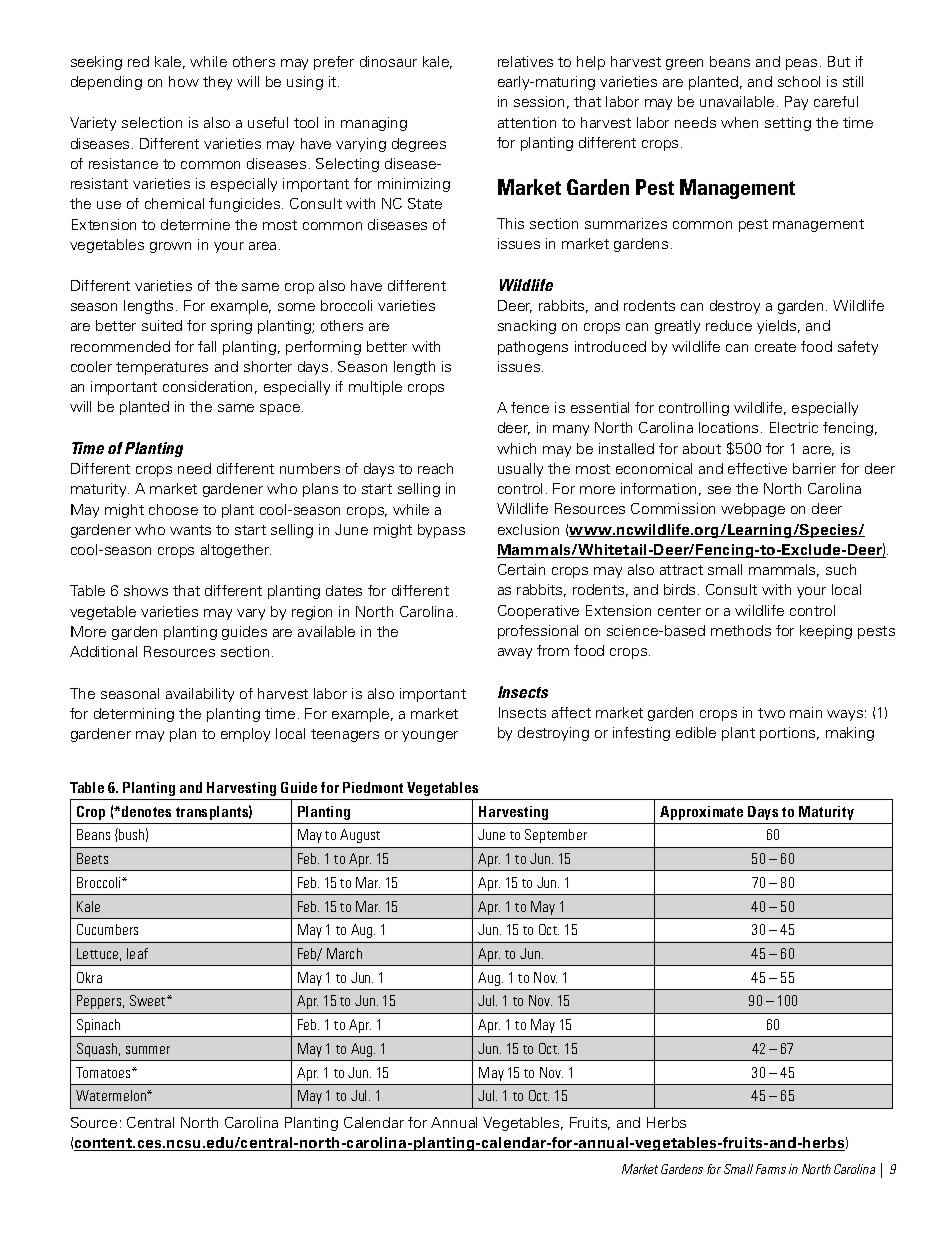  Describe the element at coordinates (92, 858) in the screenshot. I see `Beets` at that location.
